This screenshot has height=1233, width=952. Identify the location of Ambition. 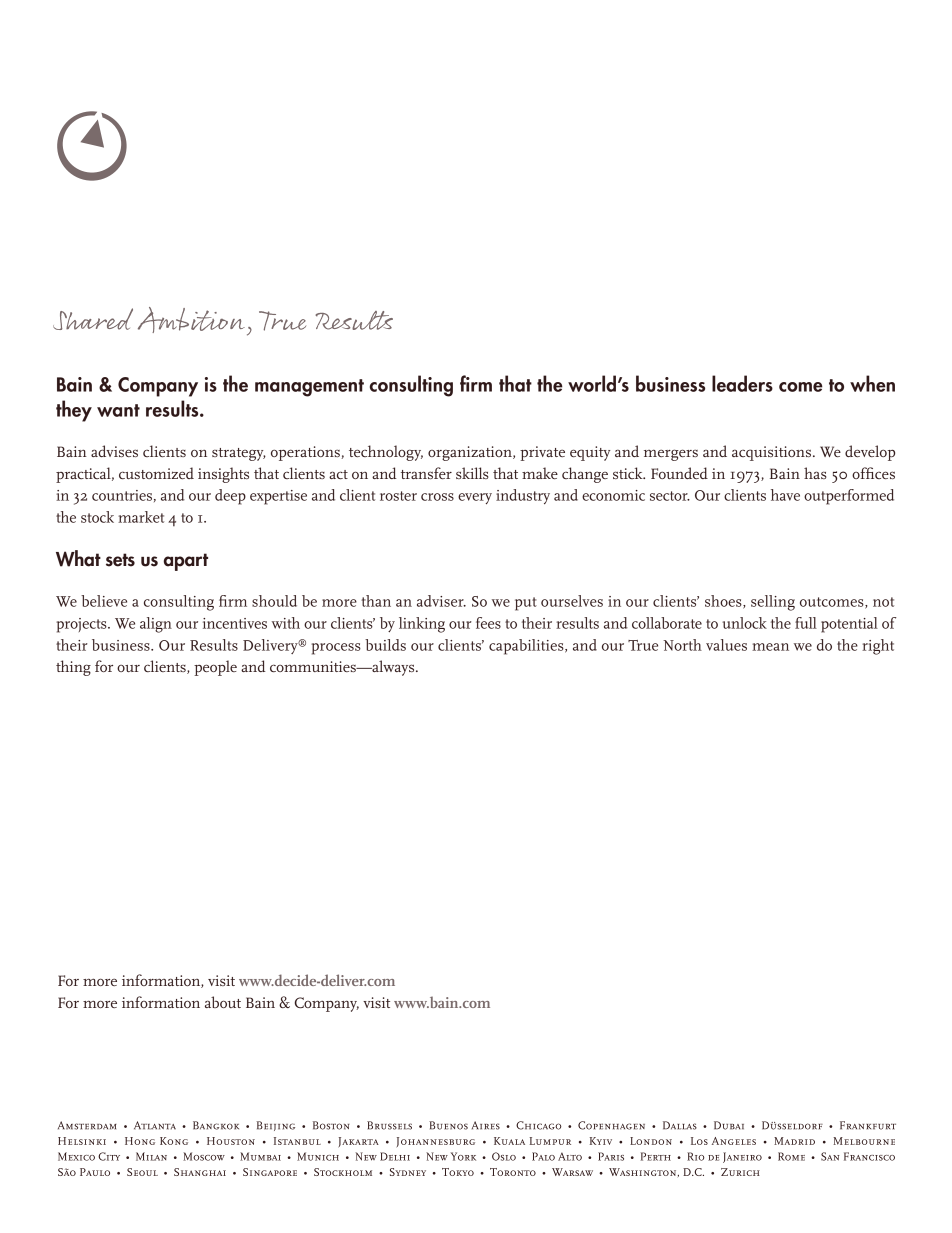
(191, 320).
